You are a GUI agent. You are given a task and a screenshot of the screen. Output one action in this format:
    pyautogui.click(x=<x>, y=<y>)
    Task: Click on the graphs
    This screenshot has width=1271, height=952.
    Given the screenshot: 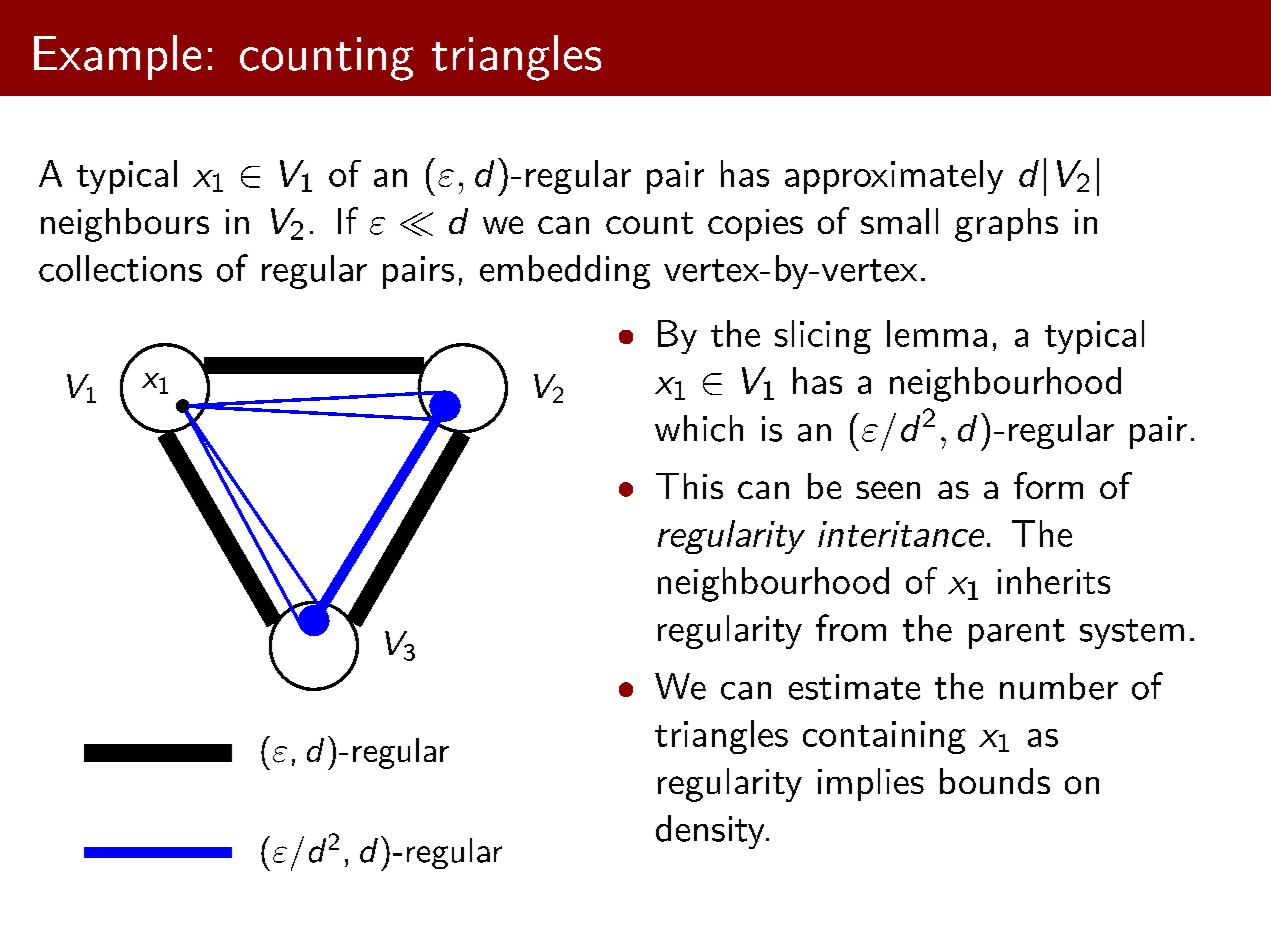 What is the action you would take?
    pyautogui.click(x=1006, y=225)
